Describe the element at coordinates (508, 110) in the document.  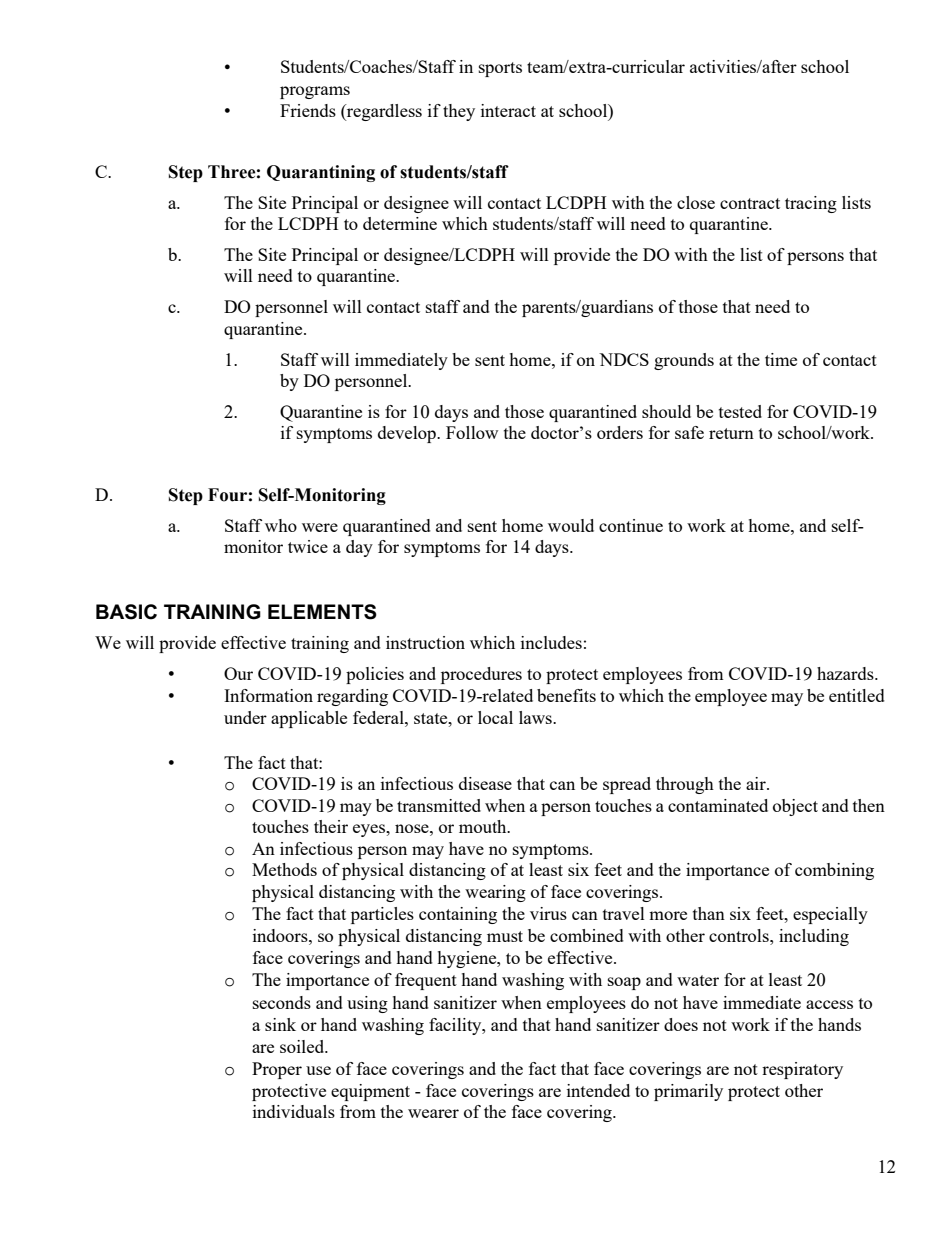
I see `interact` at that location.
